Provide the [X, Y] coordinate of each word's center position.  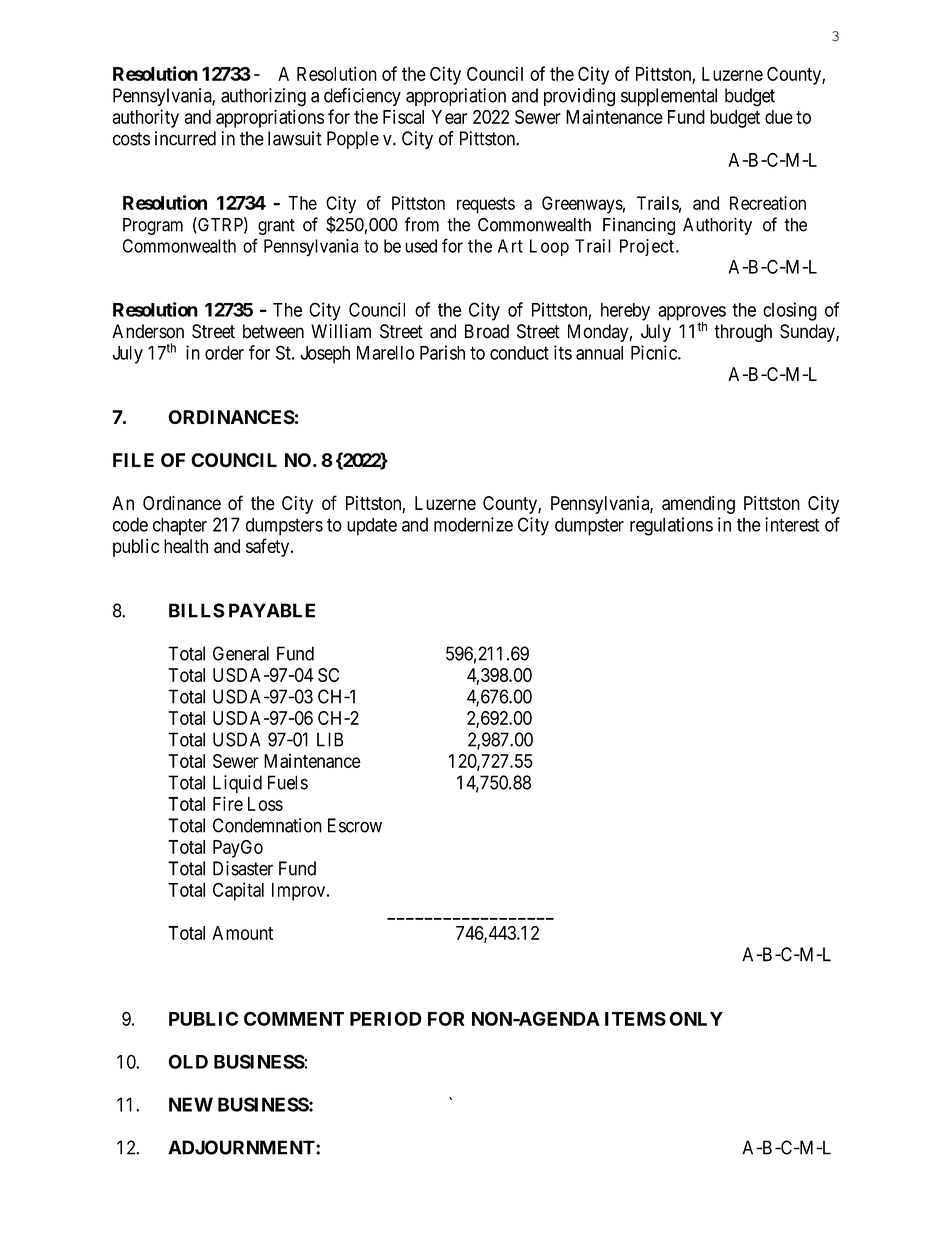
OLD [188, 1061]
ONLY [696, 1018]
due [779, 117]
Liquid [237, 784]
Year [449, 117]
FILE [133, 460]
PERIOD [386, 1018]
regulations [671, 526]
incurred [185, 138]
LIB [330, 739]
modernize [473, 524]
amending [698, 505]
